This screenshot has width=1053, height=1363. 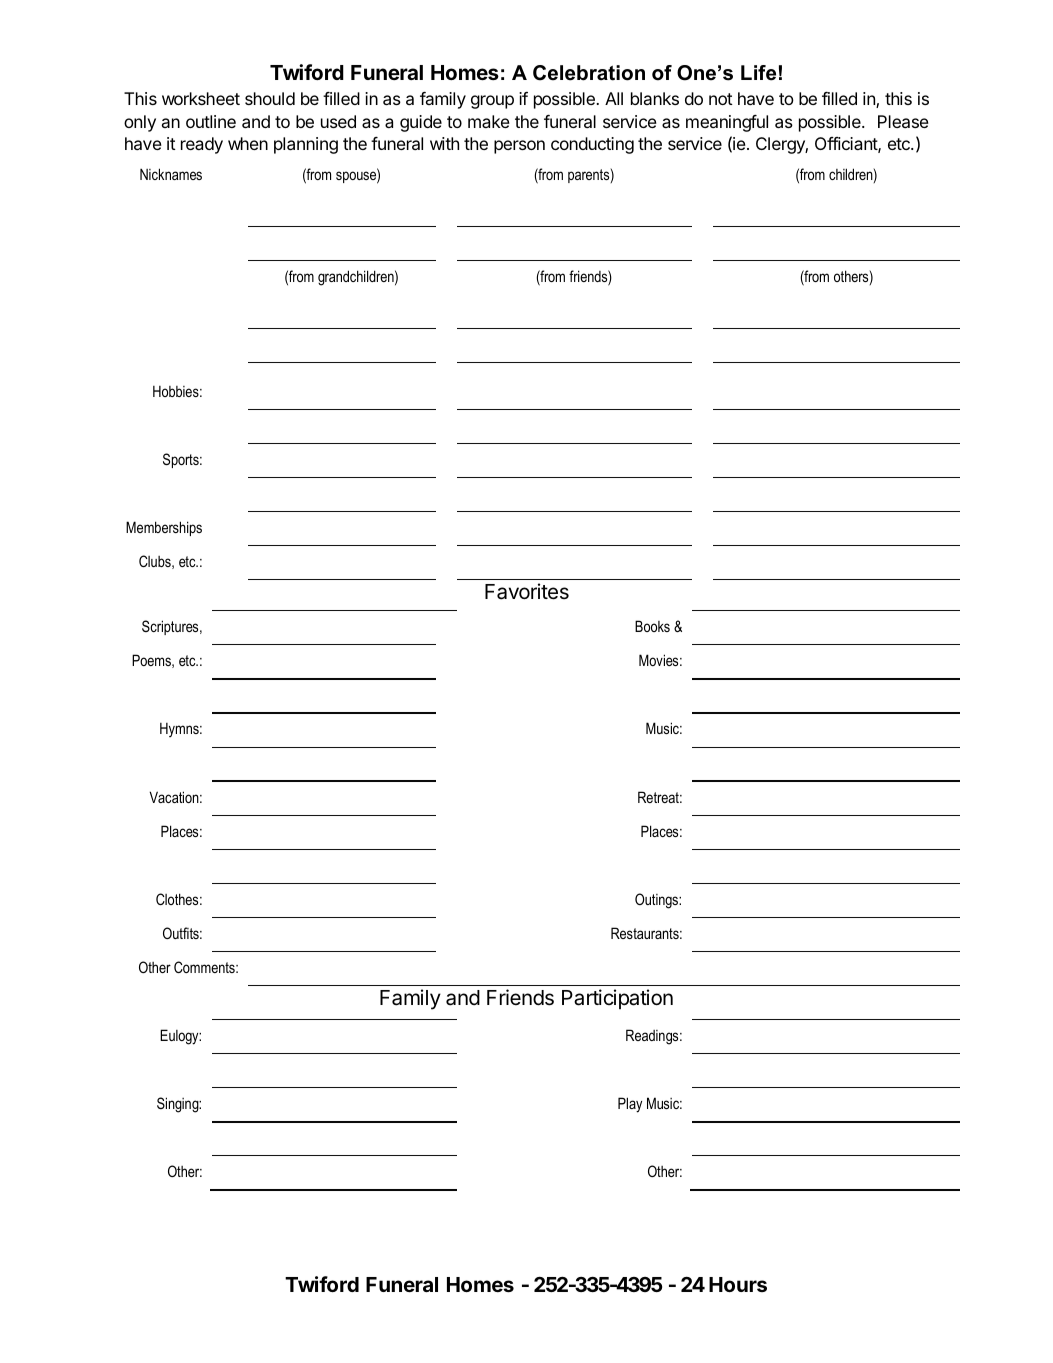 I want to click on Favorites, so click(x=527, y=591).
